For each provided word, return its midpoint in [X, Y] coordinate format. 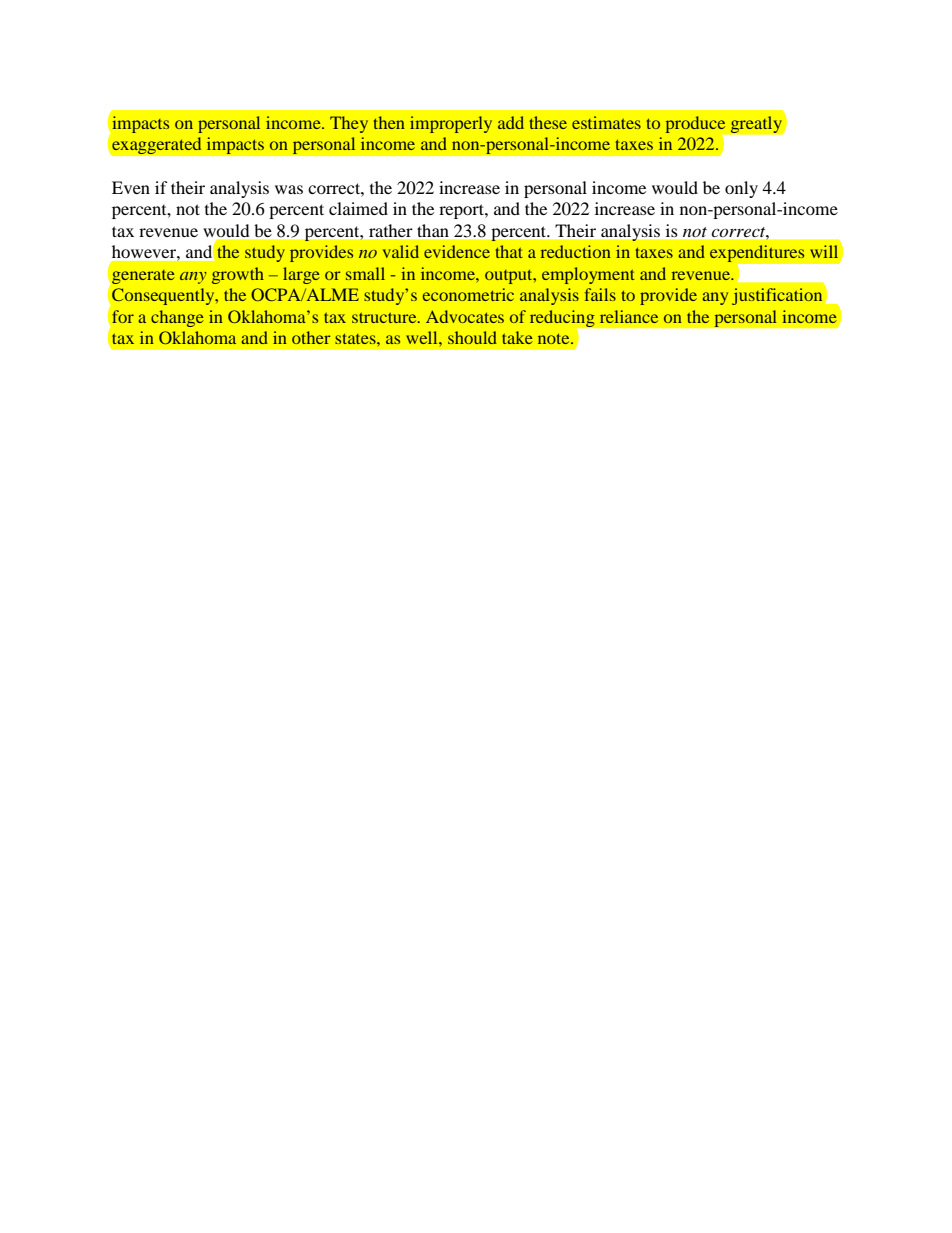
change [177, 318]
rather [390, 230]
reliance [629, 316]
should [472, 337]
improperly [451, 124]
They [349, 124]
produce [695, 124]
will [824, 251]
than [433, 230]
